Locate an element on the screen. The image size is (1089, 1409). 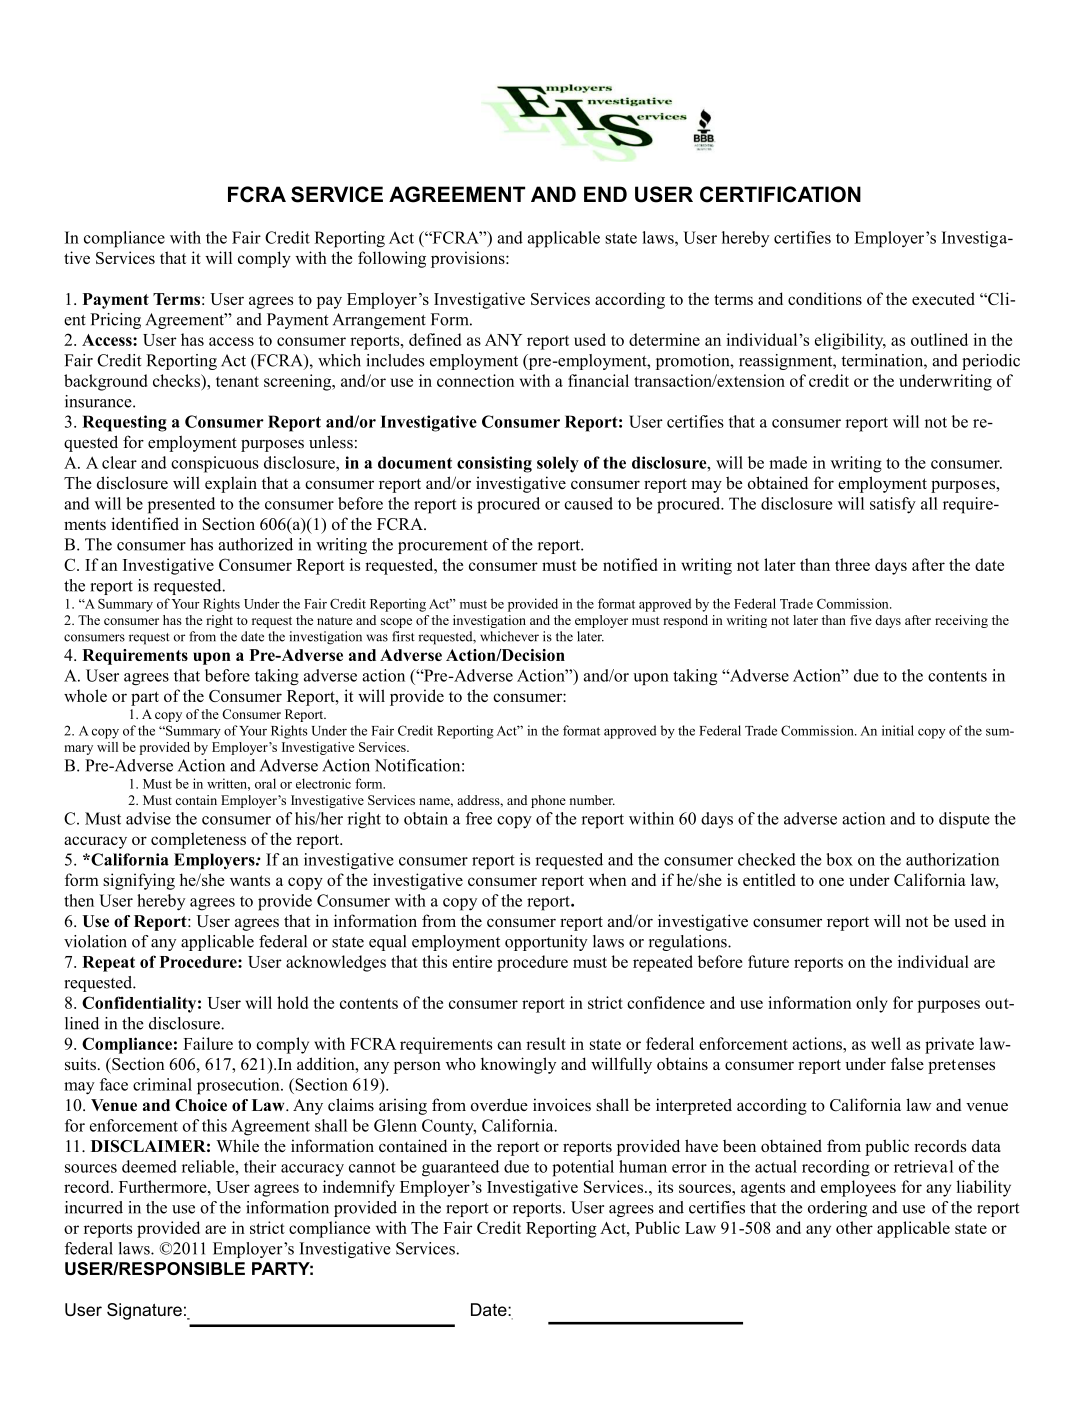
procurement is located at coordinates (443, 547).
